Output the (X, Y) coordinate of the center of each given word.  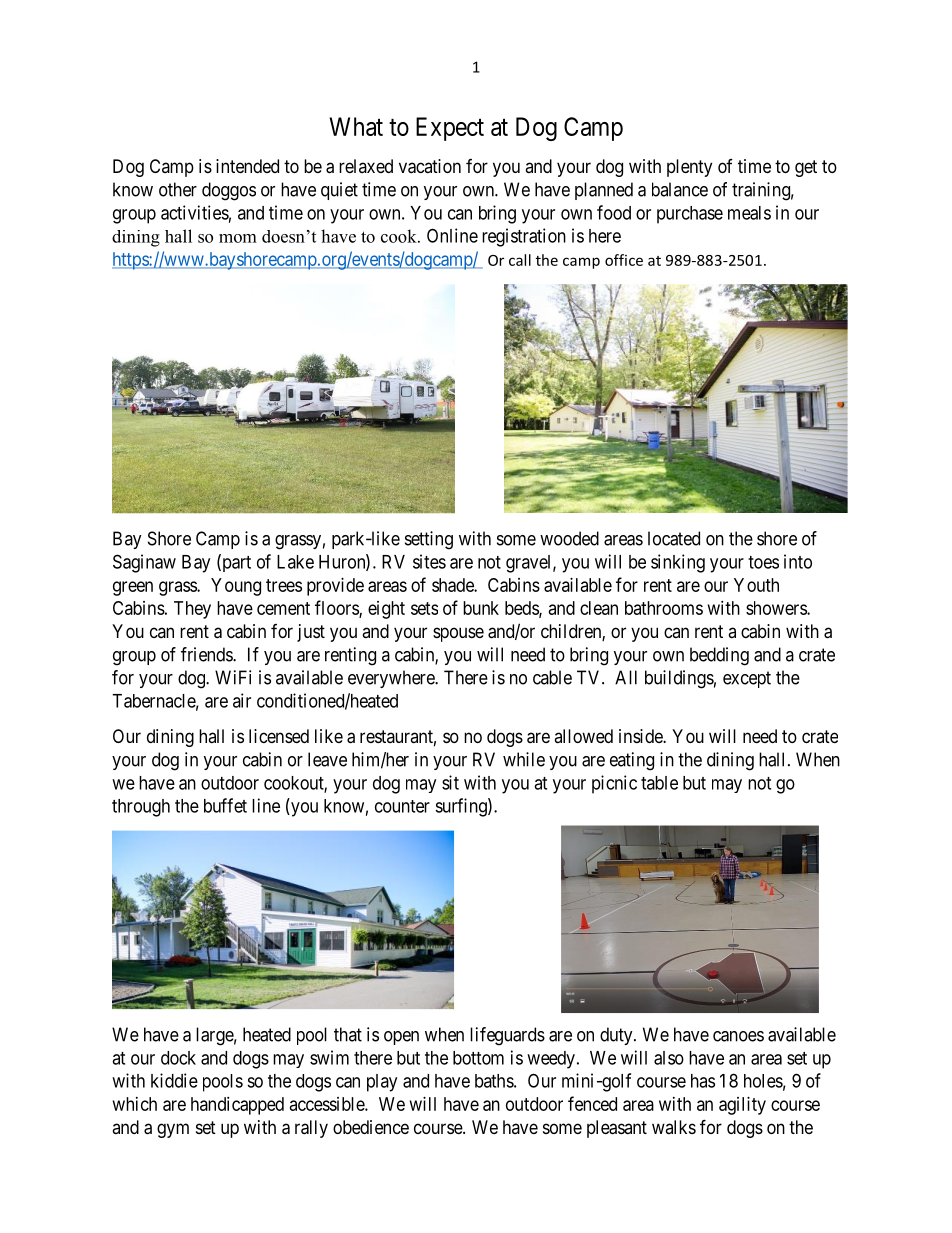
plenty (689, 168)
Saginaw (144, 563)
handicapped (237, 1106)
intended (247, 166)
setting (429, 540)
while (524, 759)
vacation (430, 166)
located (674, 538)
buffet (225, 805)
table (659, 783)
